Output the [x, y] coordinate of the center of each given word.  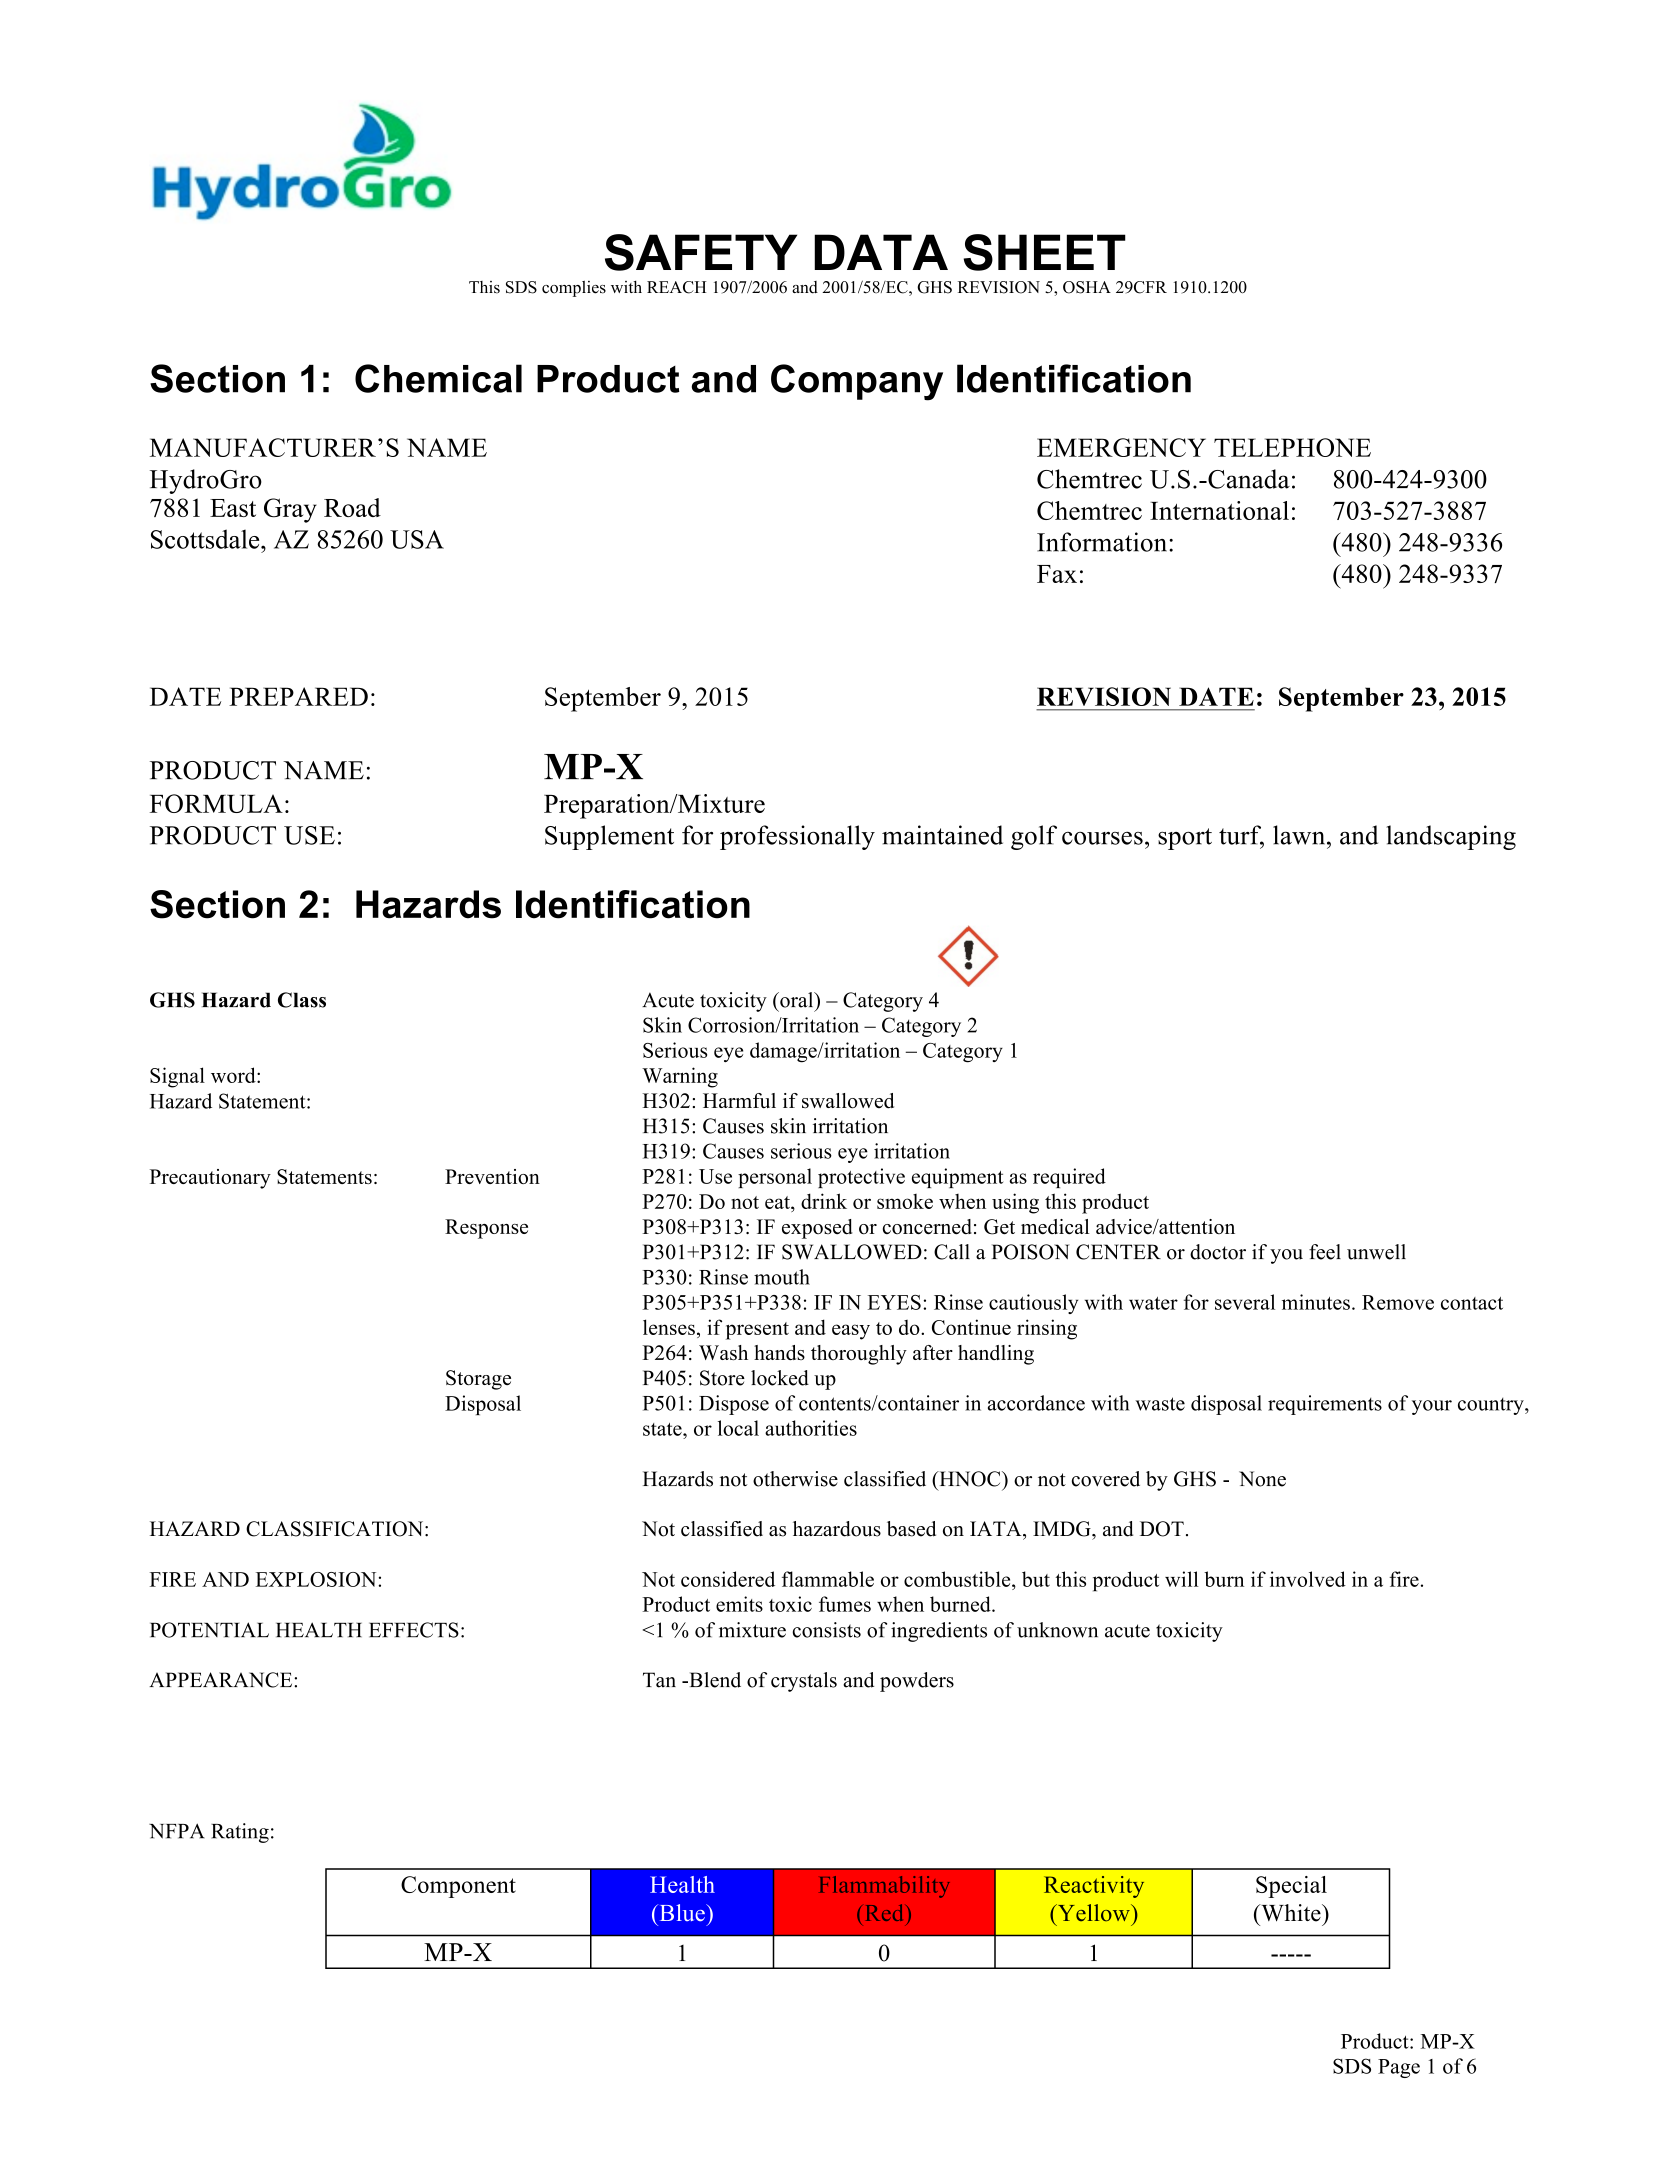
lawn [1300, 835]
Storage [478, 1380]
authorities [811, 1428]
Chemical [438, 378]
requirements [1325, 1405]
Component [458, 1887]
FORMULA [216, 803]
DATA [881, 252]
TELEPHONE [1292, 447]
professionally [797, 837]
